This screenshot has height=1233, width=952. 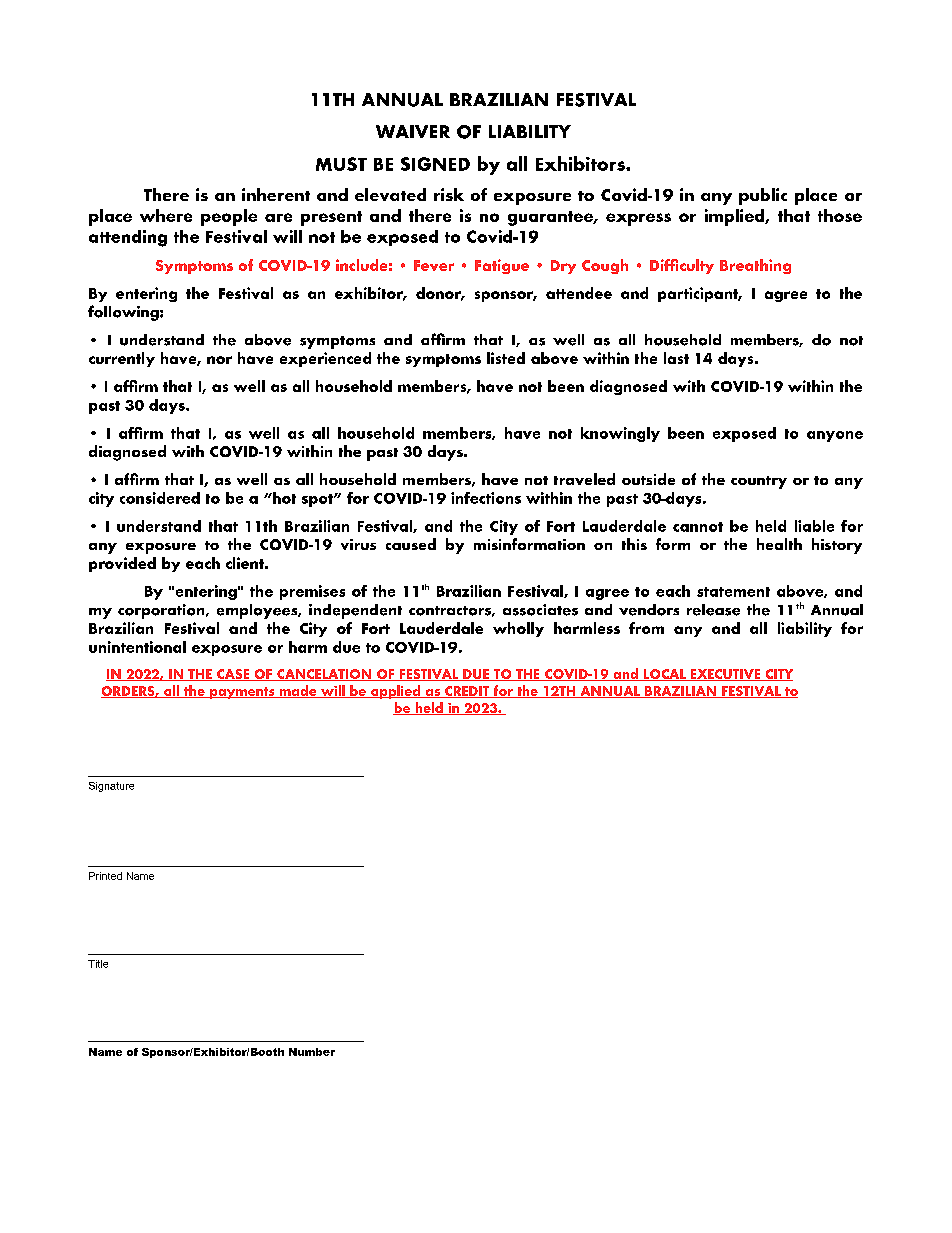 What do you see at coordinates (435, 164) in the screenshot?
I see `SIGNED` at bounding box center [435, 164].
